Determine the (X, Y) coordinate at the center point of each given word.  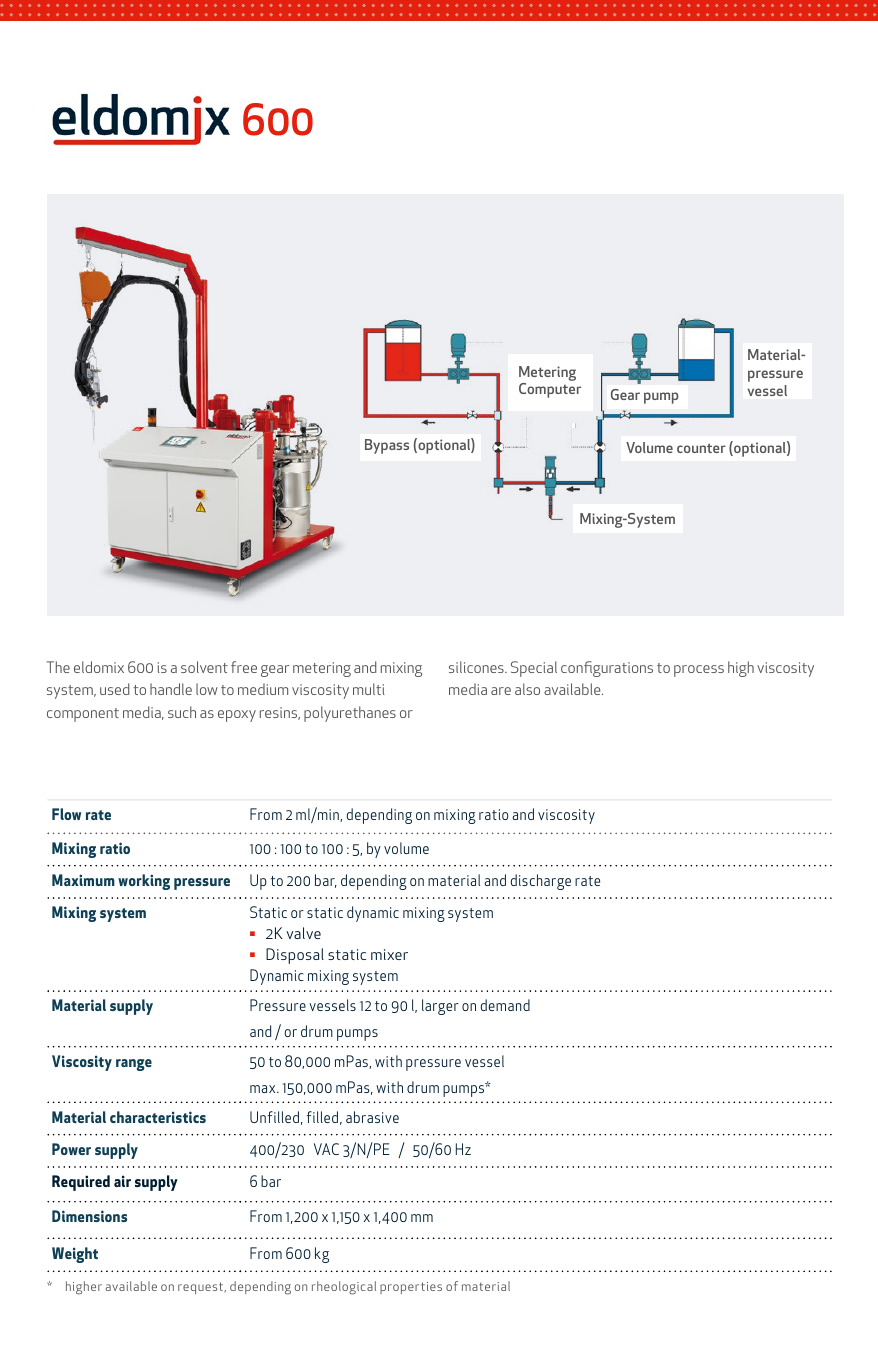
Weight (75, 1255)
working (144, 882)
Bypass (387, 446)
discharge (541, 882)
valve (303, 933)
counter (701, 448)
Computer (550, 390)
